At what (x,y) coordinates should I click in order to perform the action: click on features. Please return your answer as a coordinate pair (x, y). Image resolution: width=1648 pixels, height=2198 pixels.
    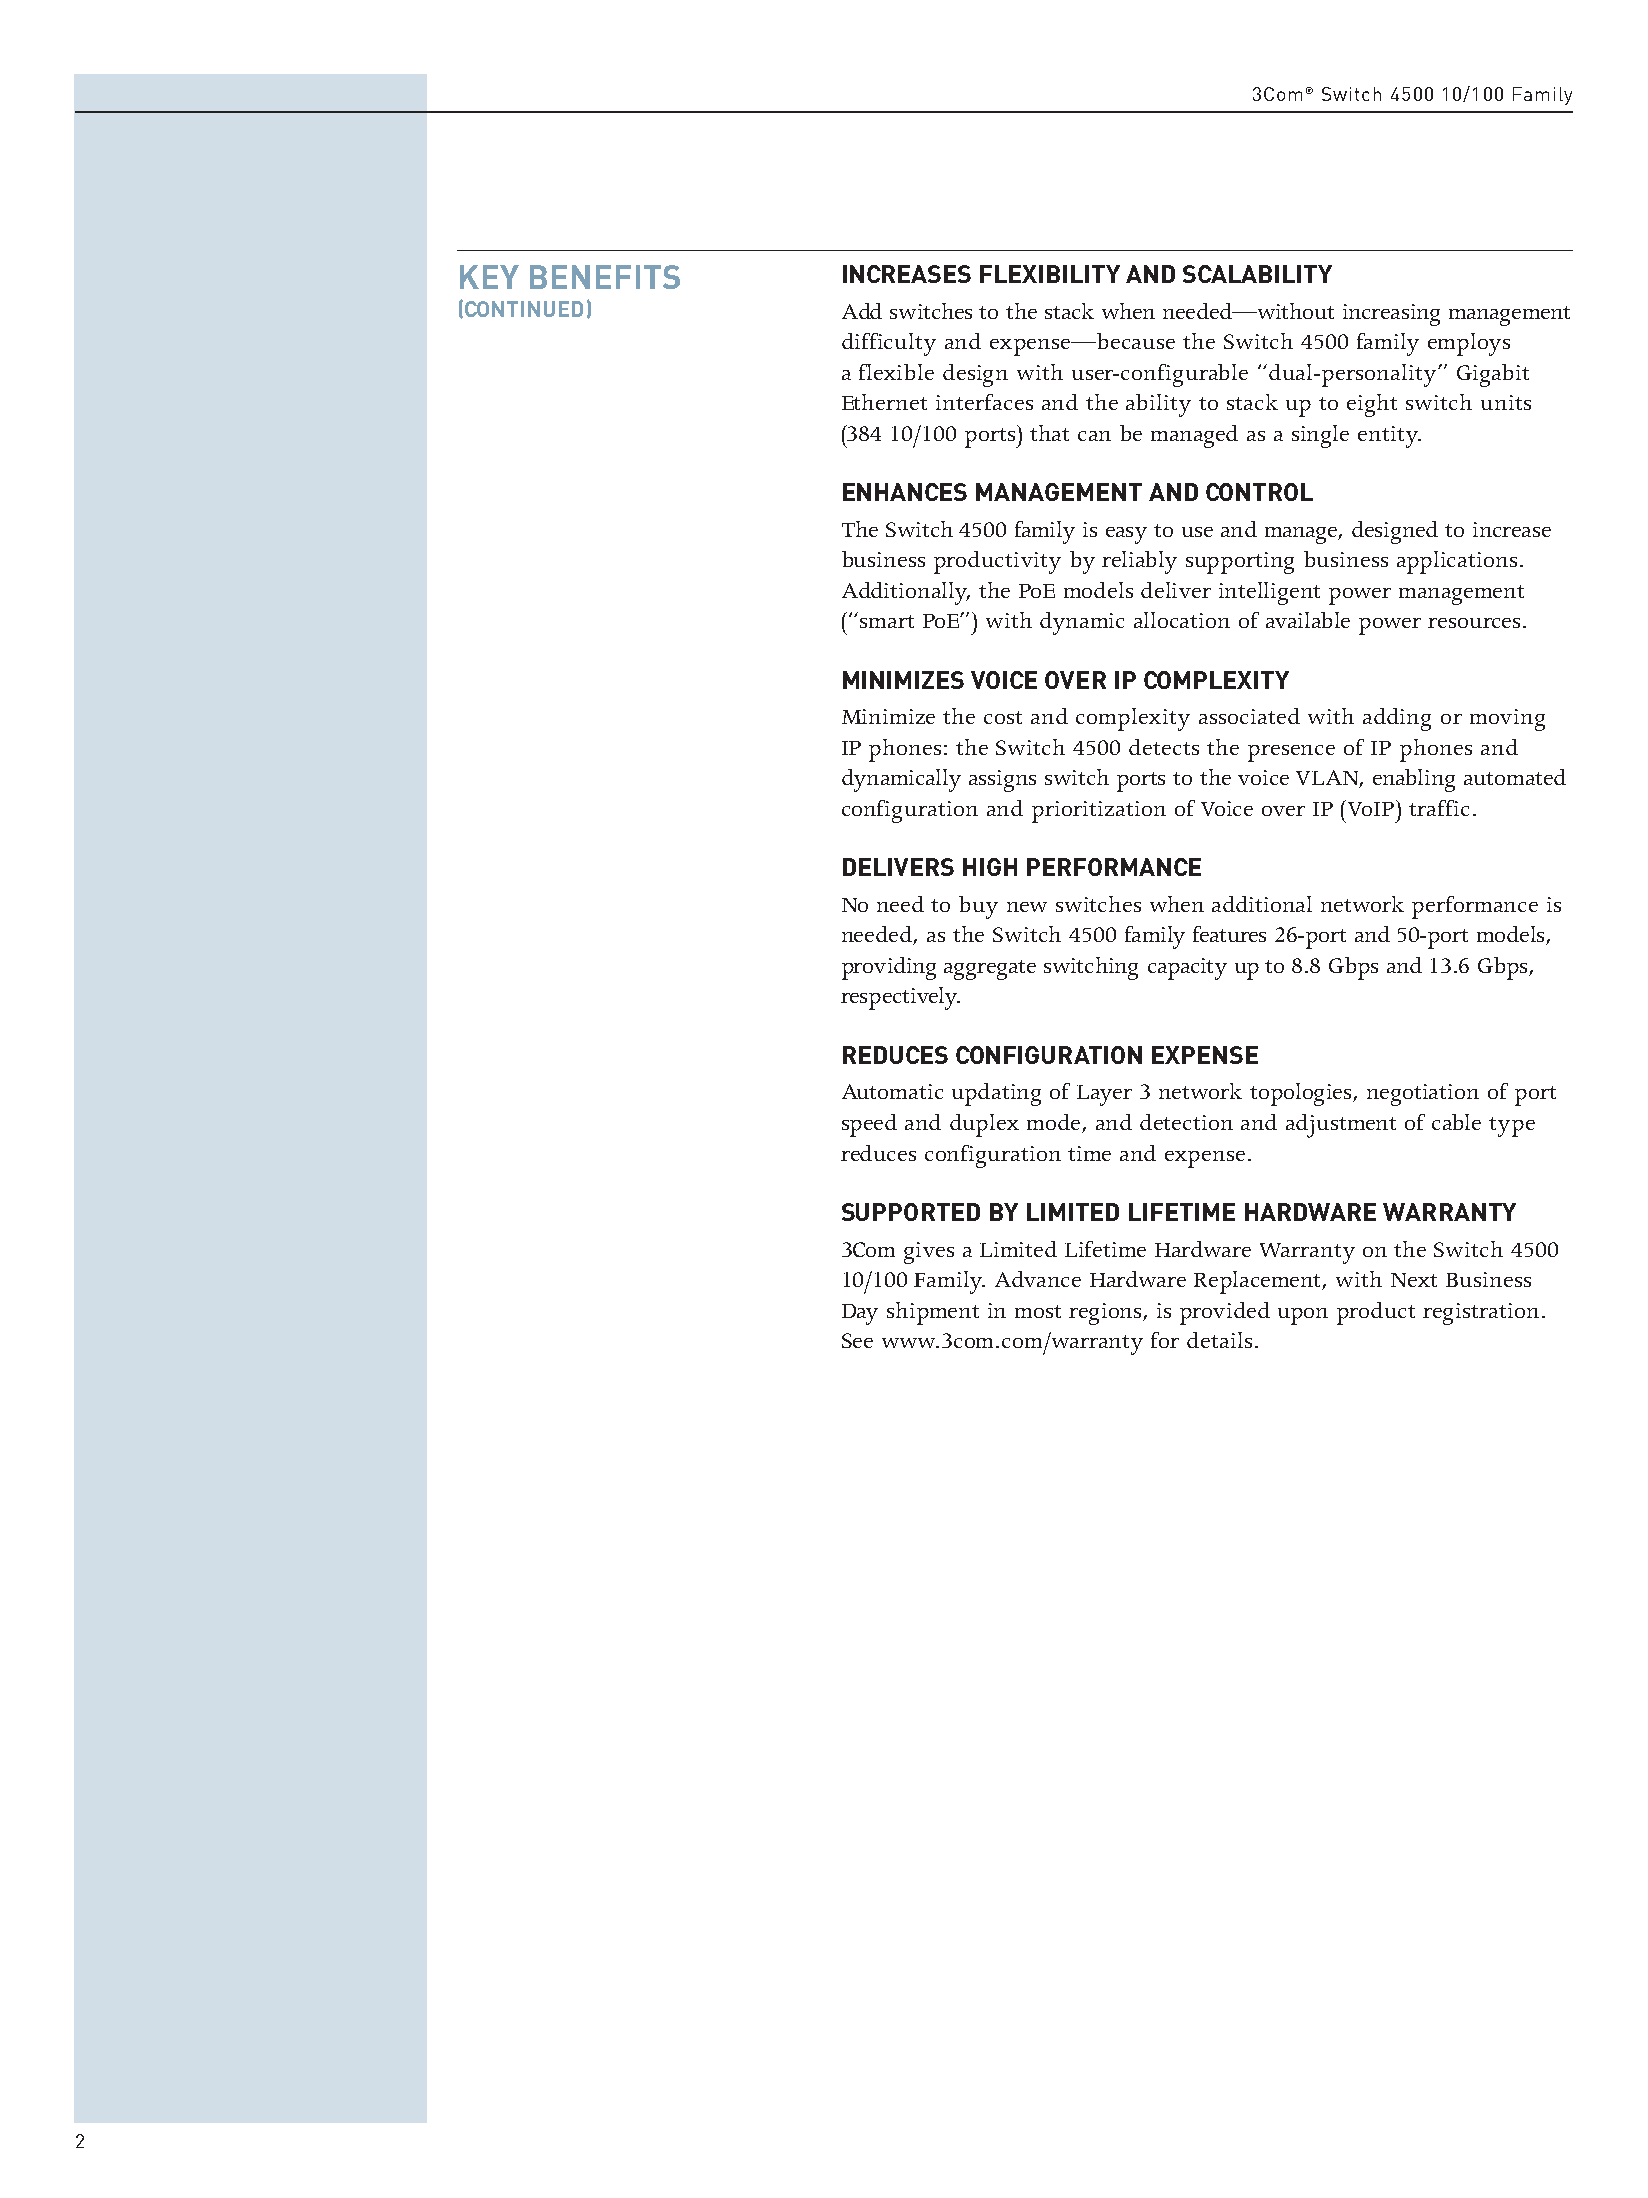
    Looking at the image, I should click on (1229, 934).
